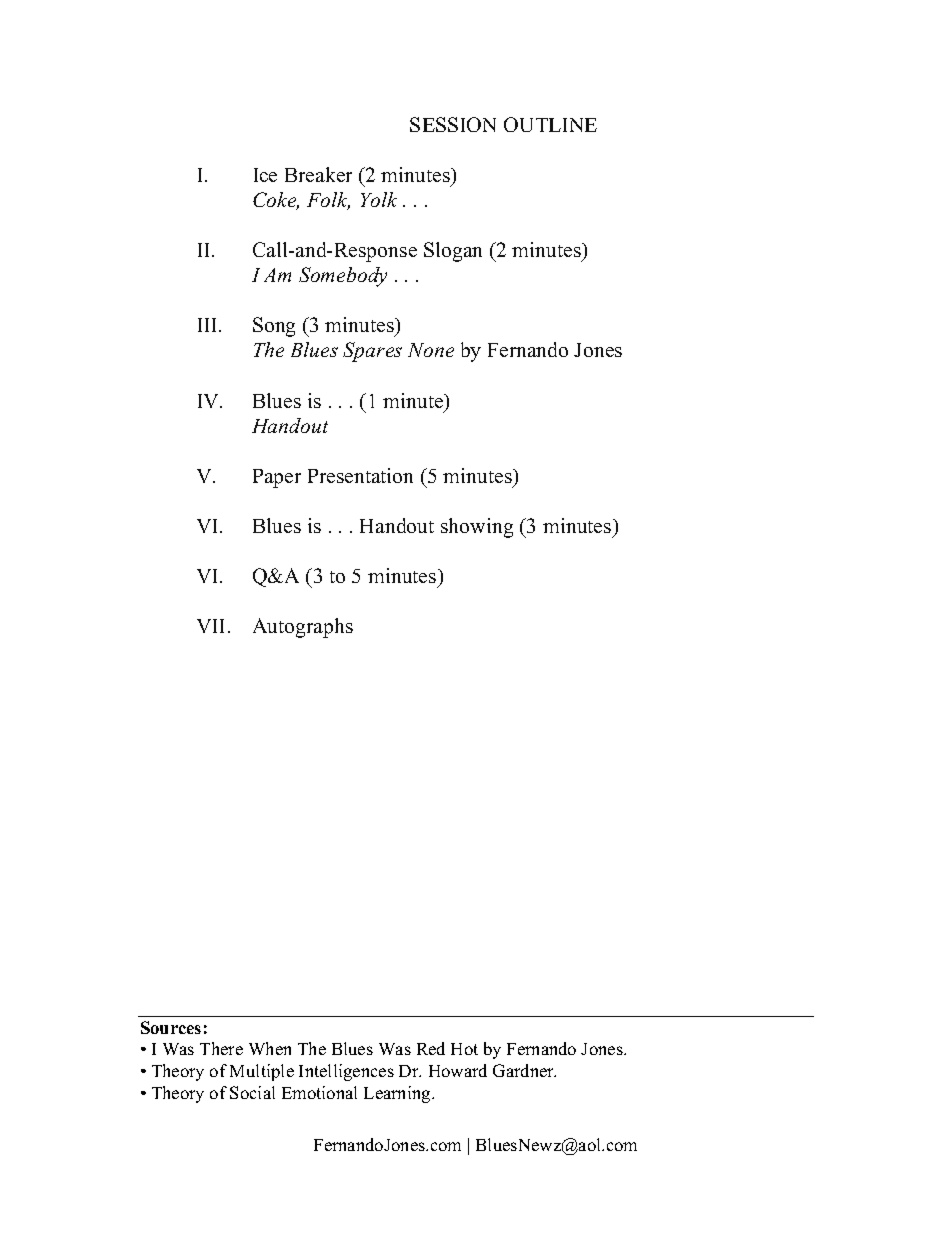  Describe the element at coordinates (464, 1049) in the screenshot. I see `Hot` at that location.
